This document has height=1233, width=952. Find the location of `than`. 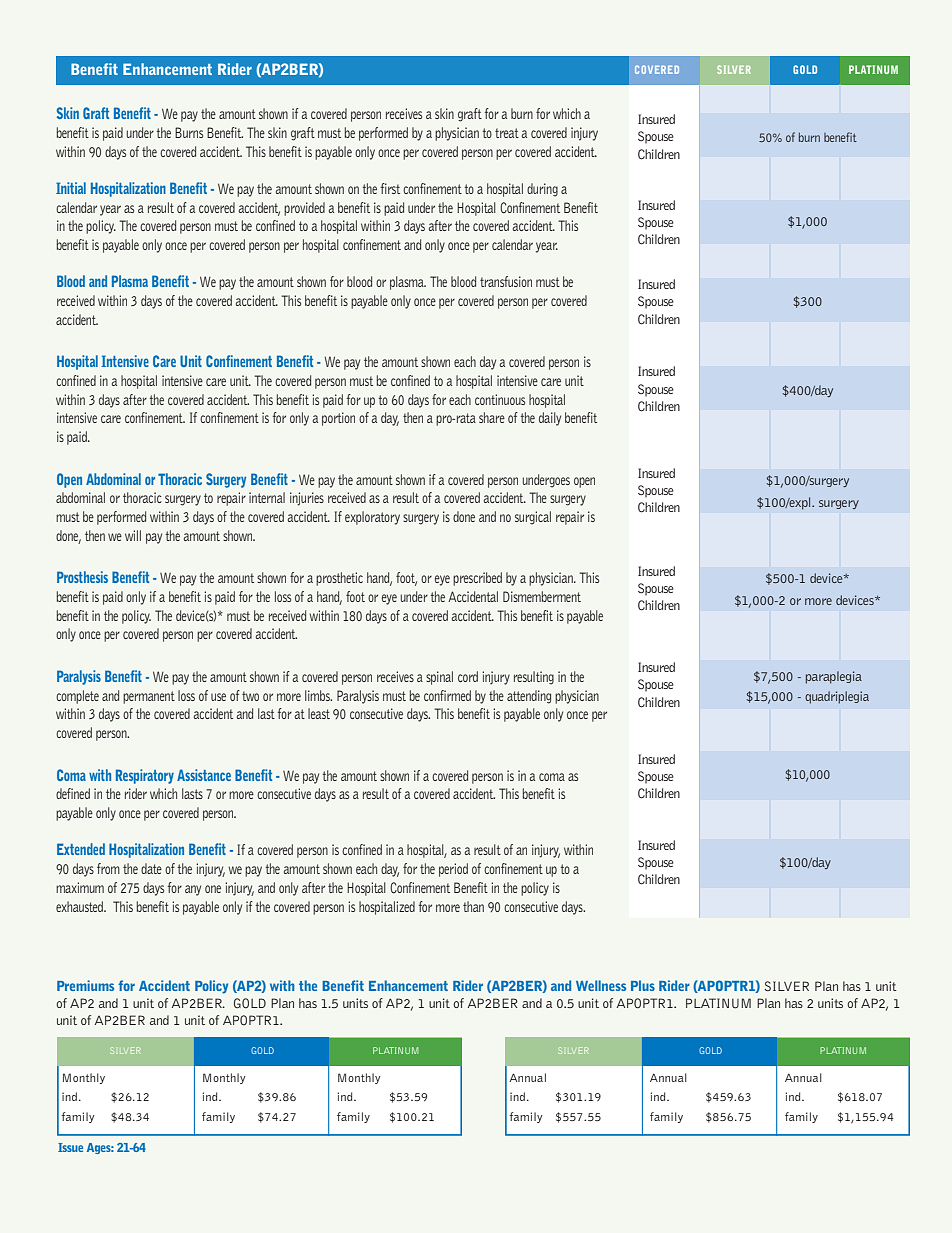

than is located at coordinates (473, 906).
